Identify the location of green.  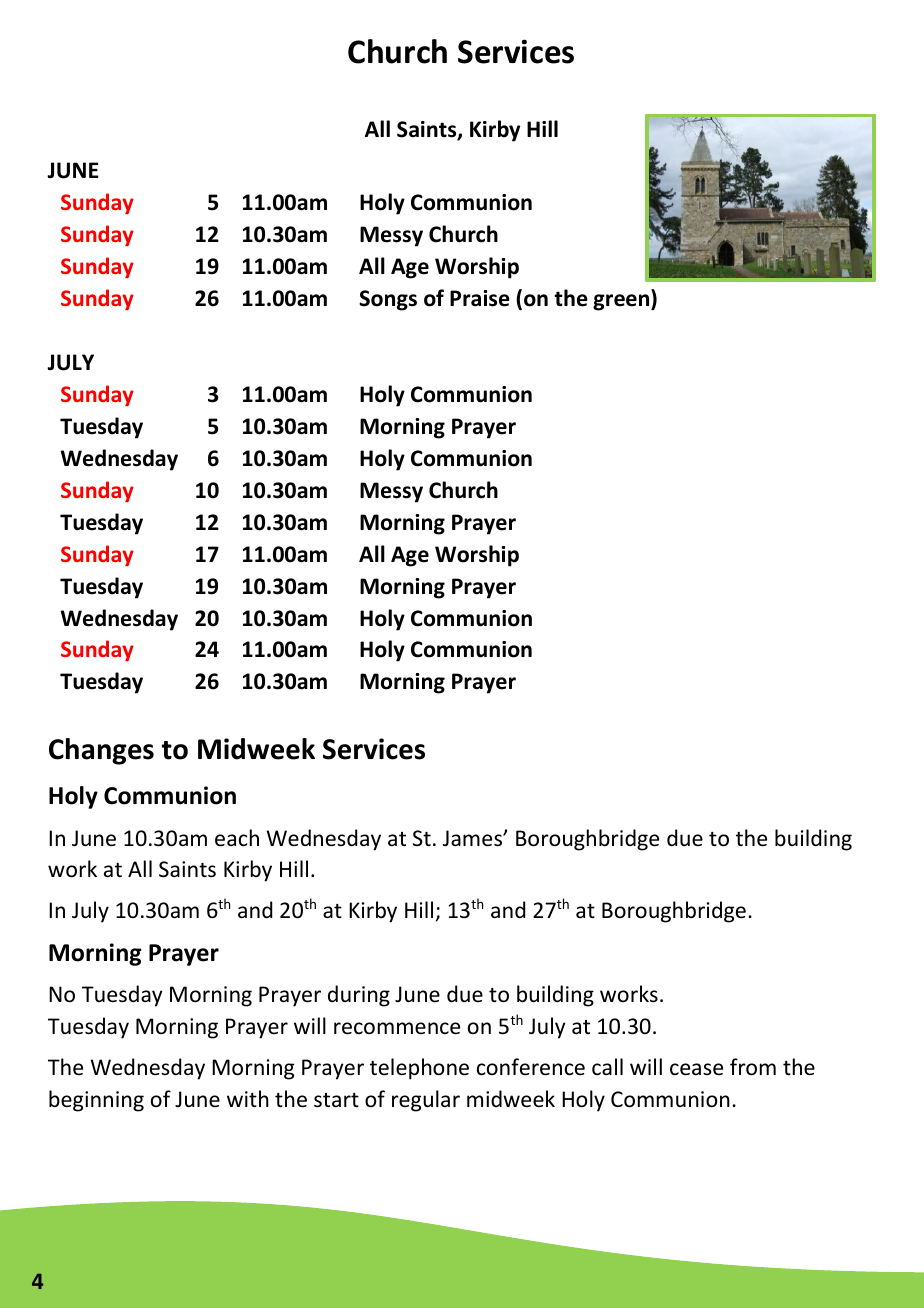
(622, 302).
